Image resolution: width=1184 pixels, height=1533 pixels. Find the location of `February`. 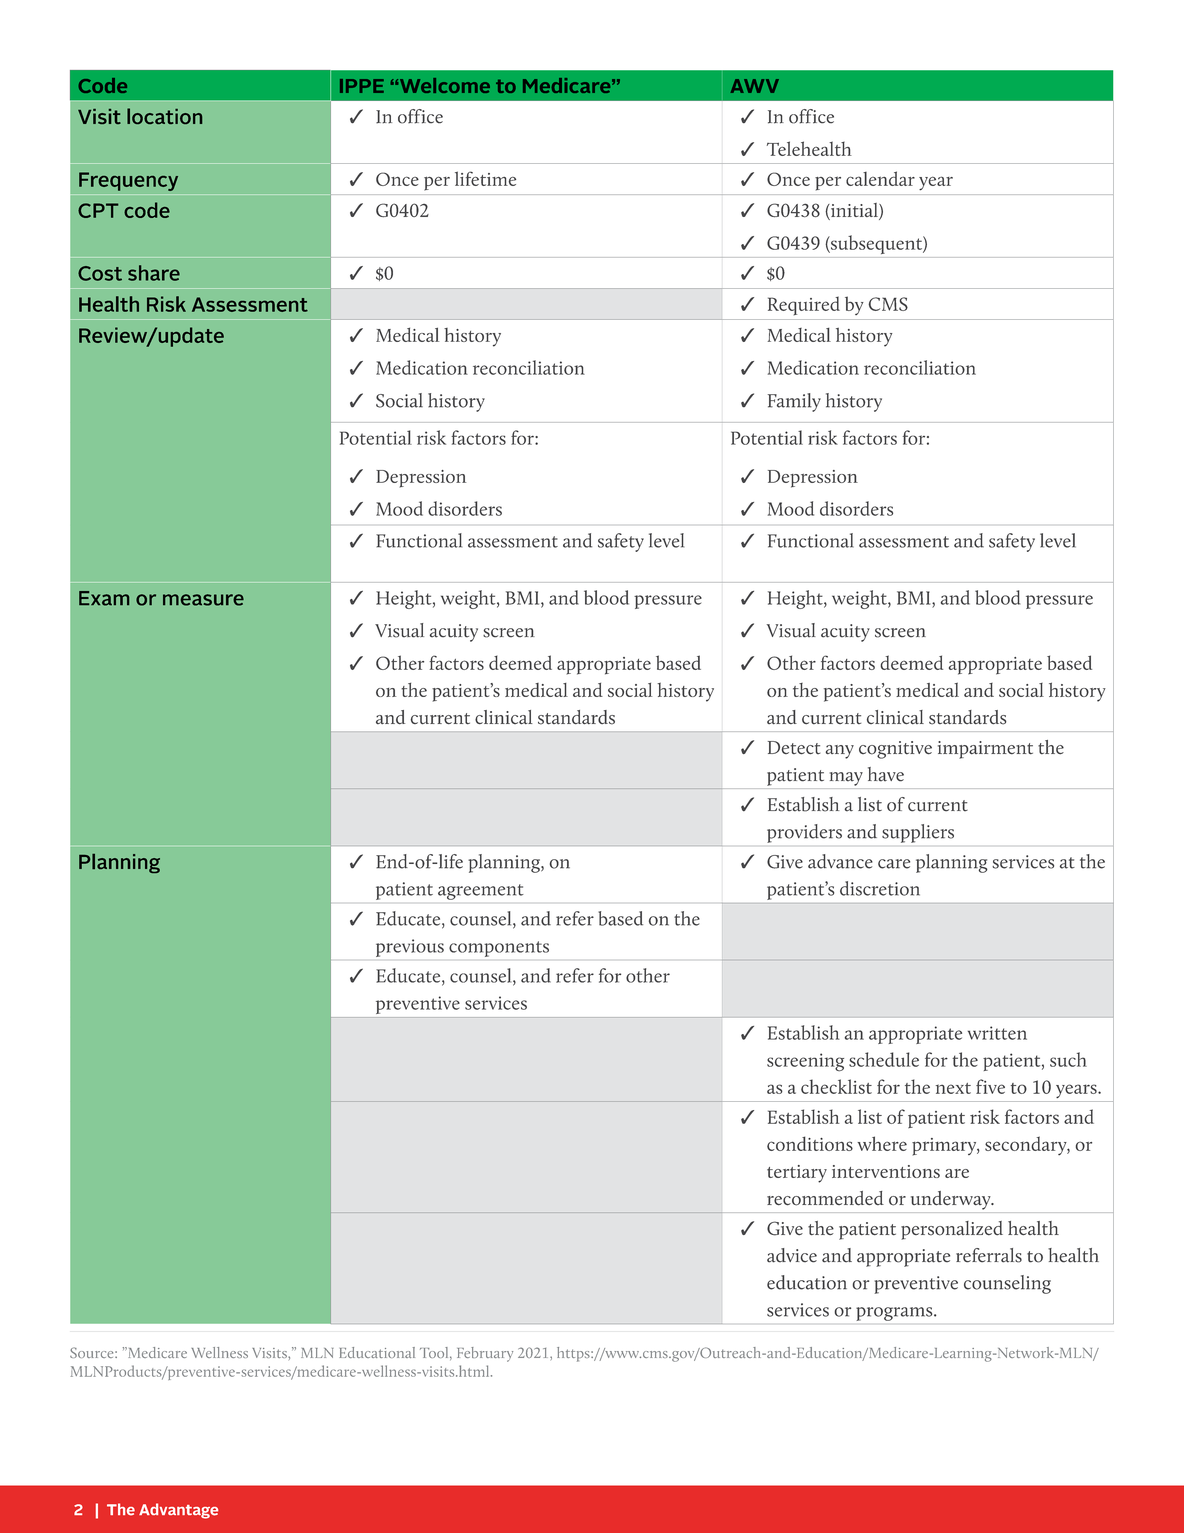

February is located at coordinates (485, 1354).
